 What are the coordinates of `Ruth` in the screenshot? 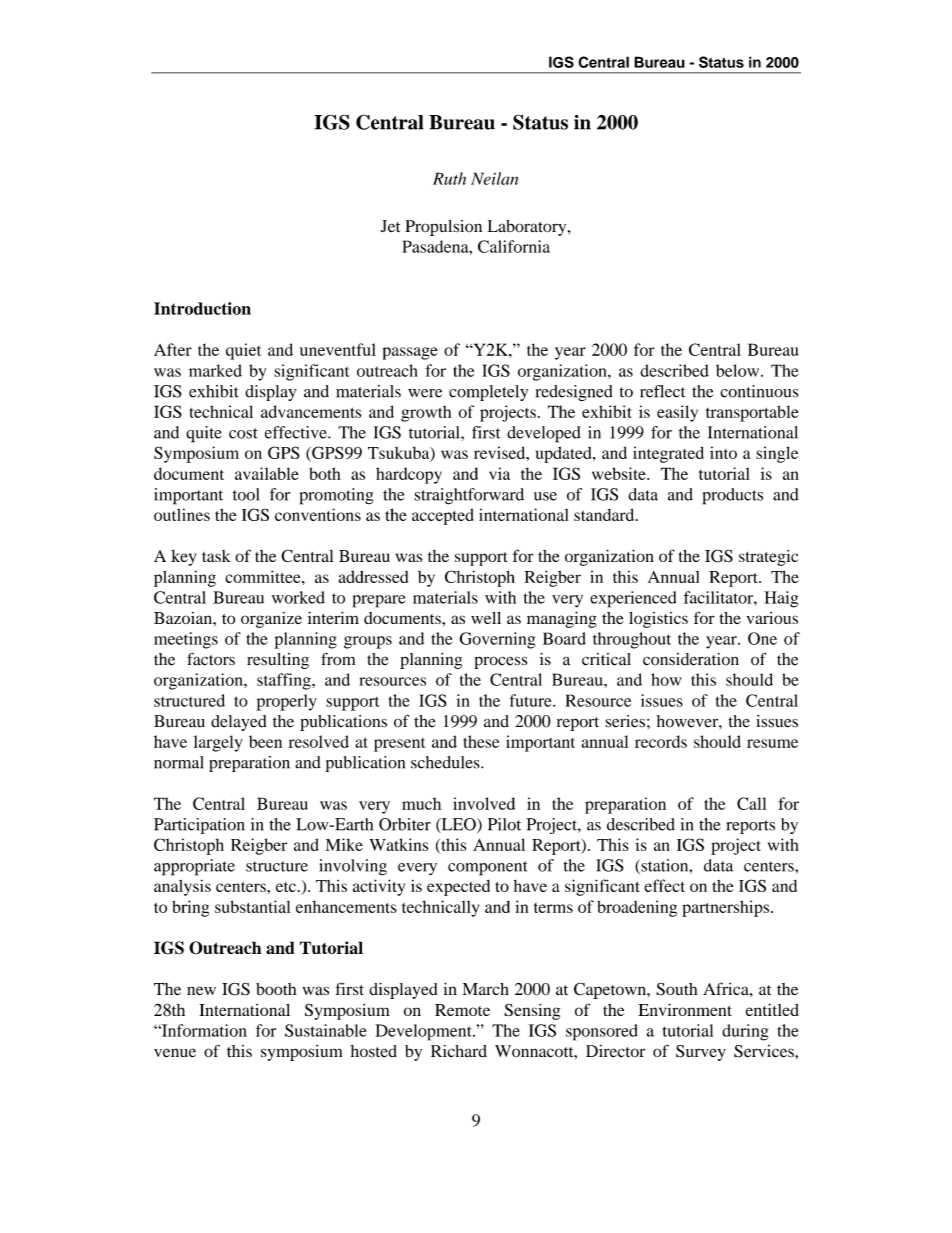 It's located at (449, 178).
